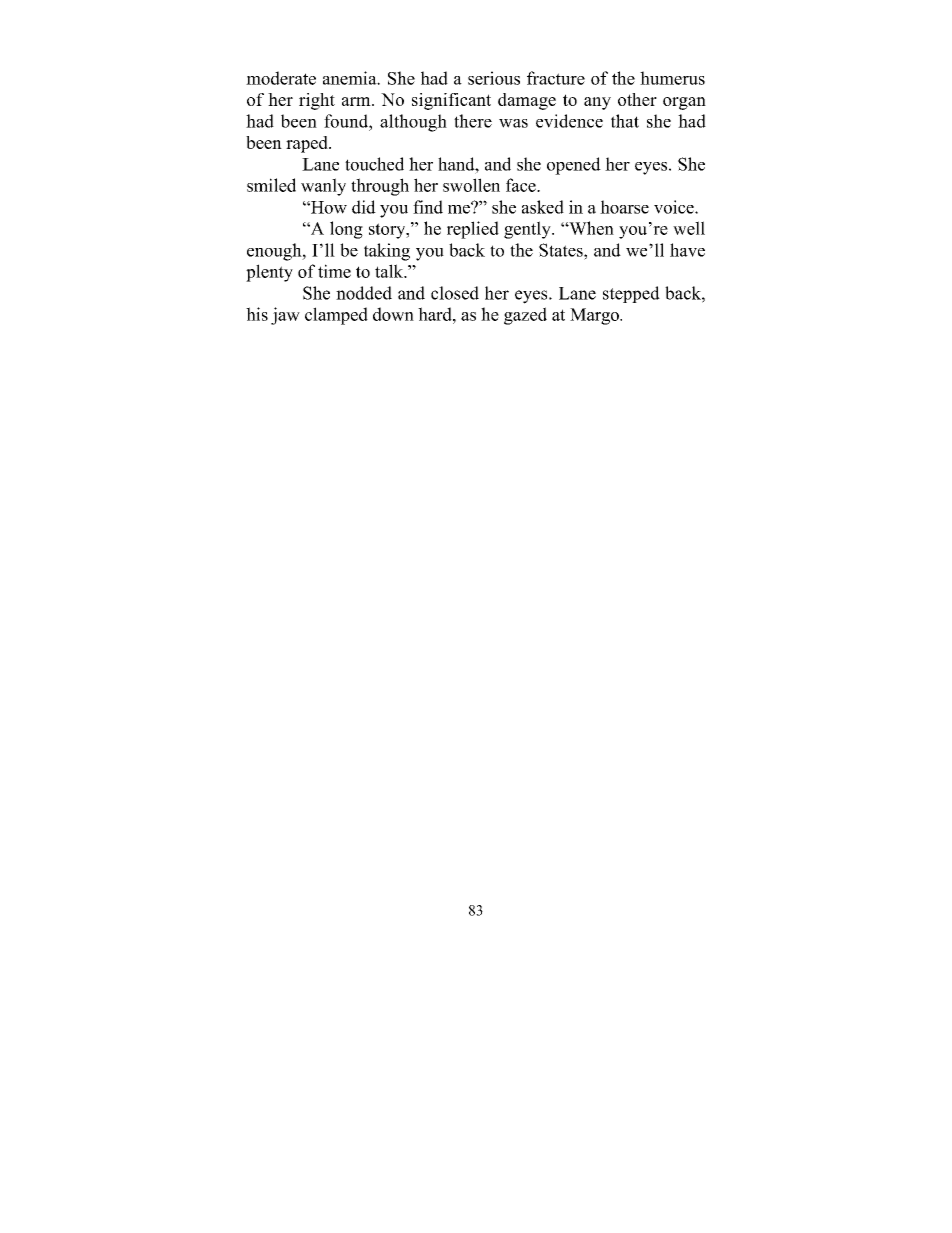 This screenshot has width=952, height=1233. Describe the element at coordinates (689, 228) in the screenshot. I see `well` at that location.
